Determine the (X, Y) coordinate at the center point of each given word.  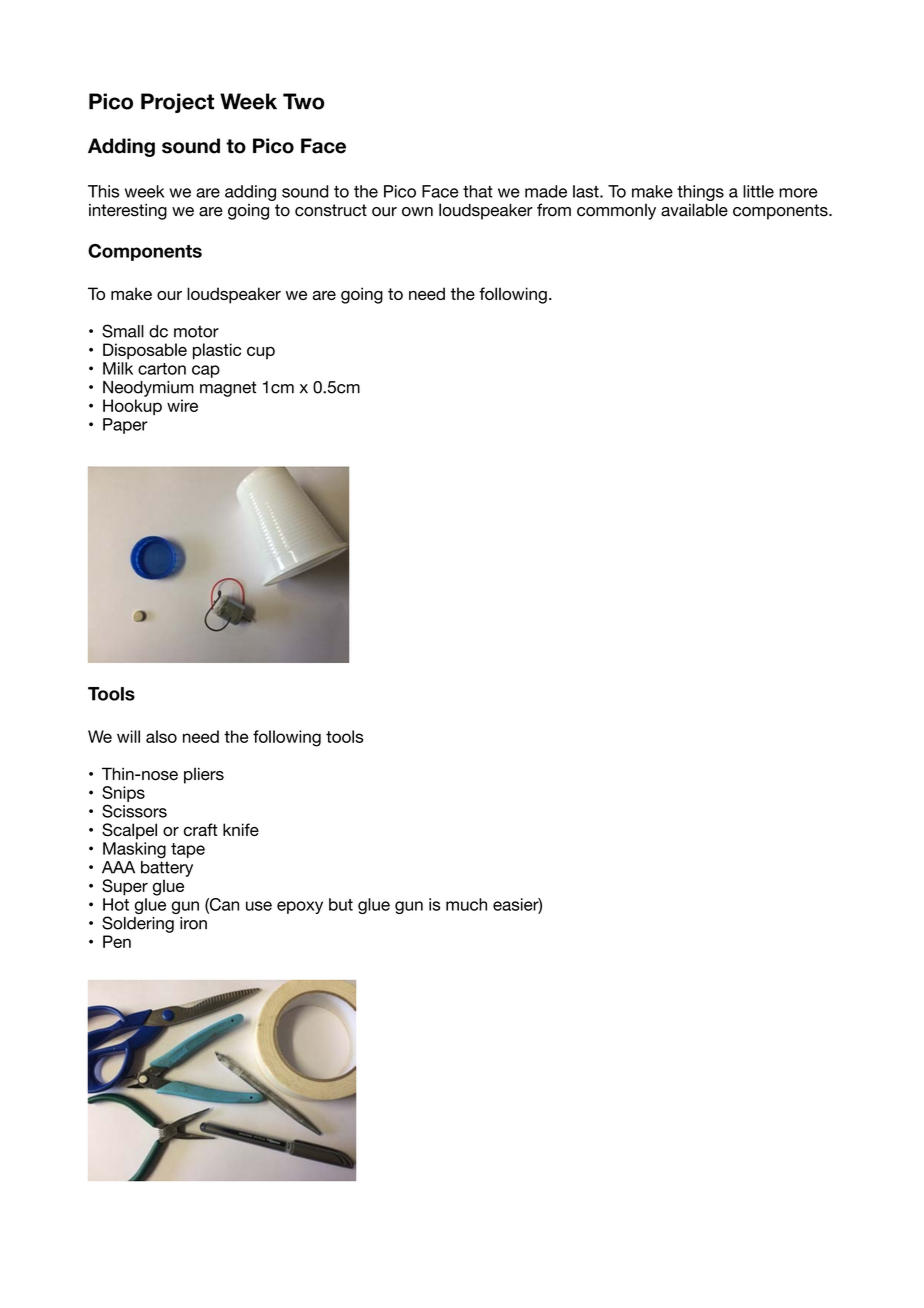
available (694, 210)
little (758, 191)
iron (193, 923)
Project (177, 103)
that (478, 191)
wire (182, 405)
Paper (125, 426)
